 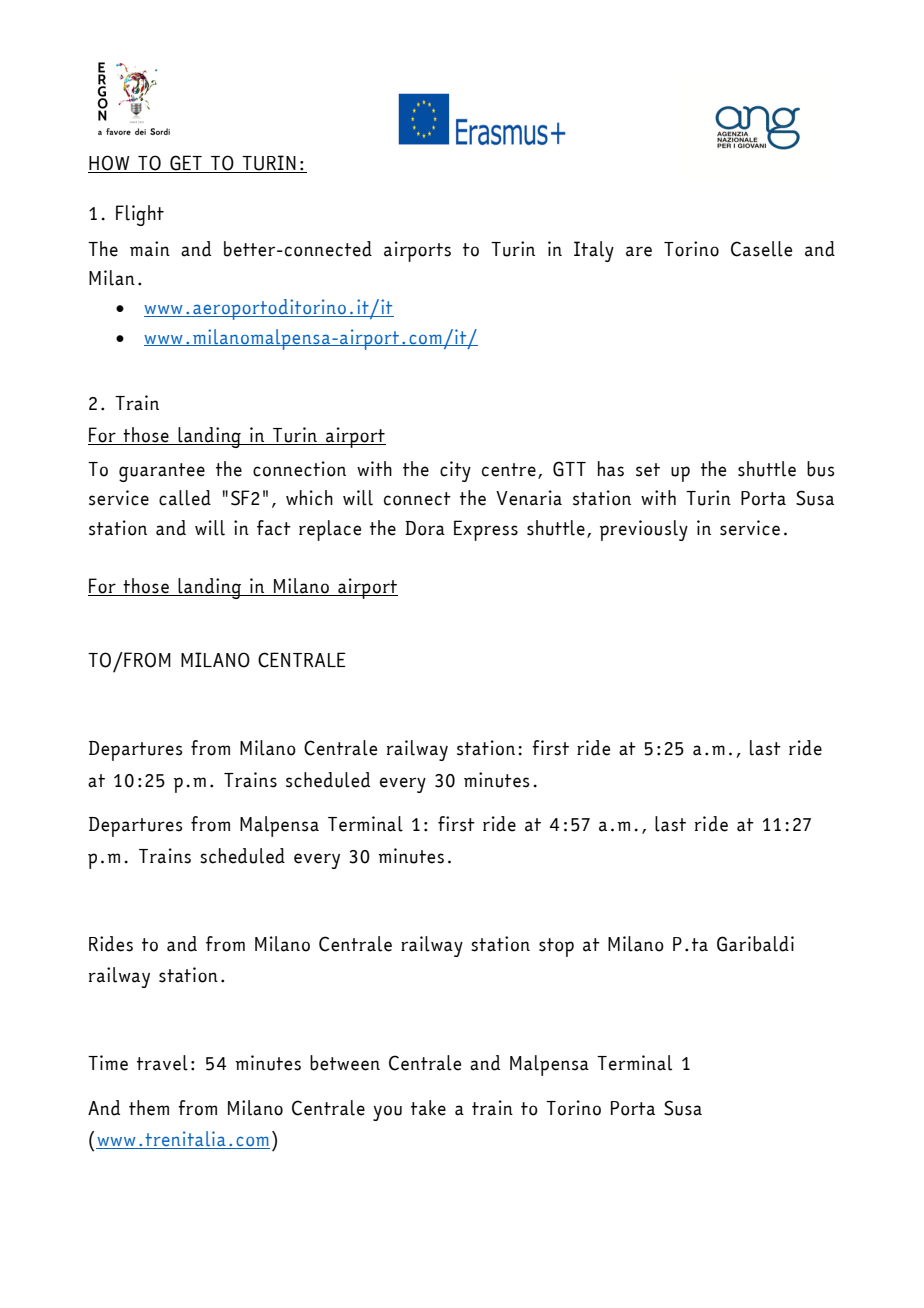 What do you see at coordinates (162, 1063) in the image?
I see `travel` at bounding box center [162, 1063].
